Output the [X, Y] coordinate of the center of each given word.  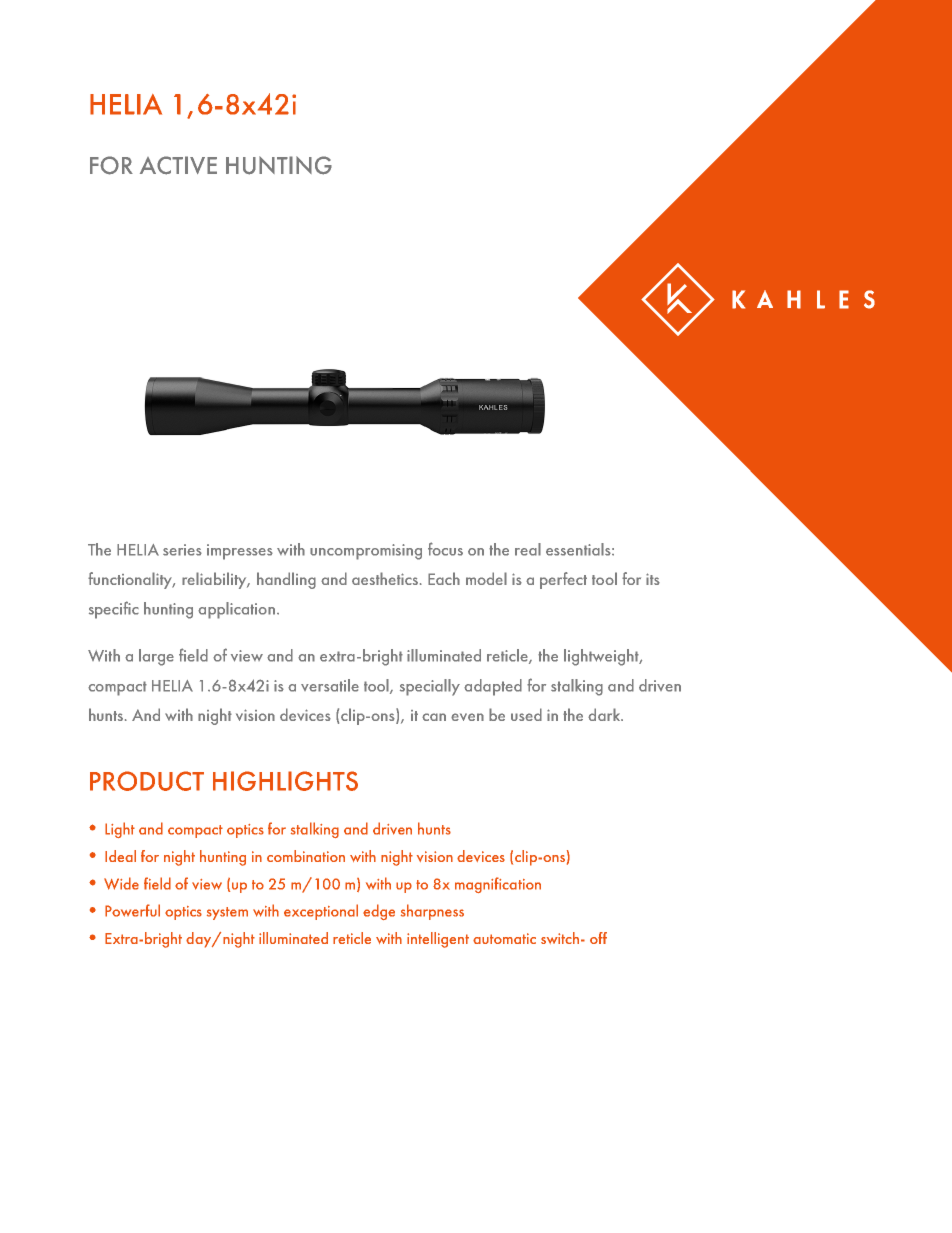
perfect [563, 580]
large [156, 657]
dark [605, 714]
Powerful [132, 910]
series [182, 550]
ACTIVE [178, 165]
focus [445, 549]
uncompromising [366, 552]
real [528, 549]
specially [430, 687]
